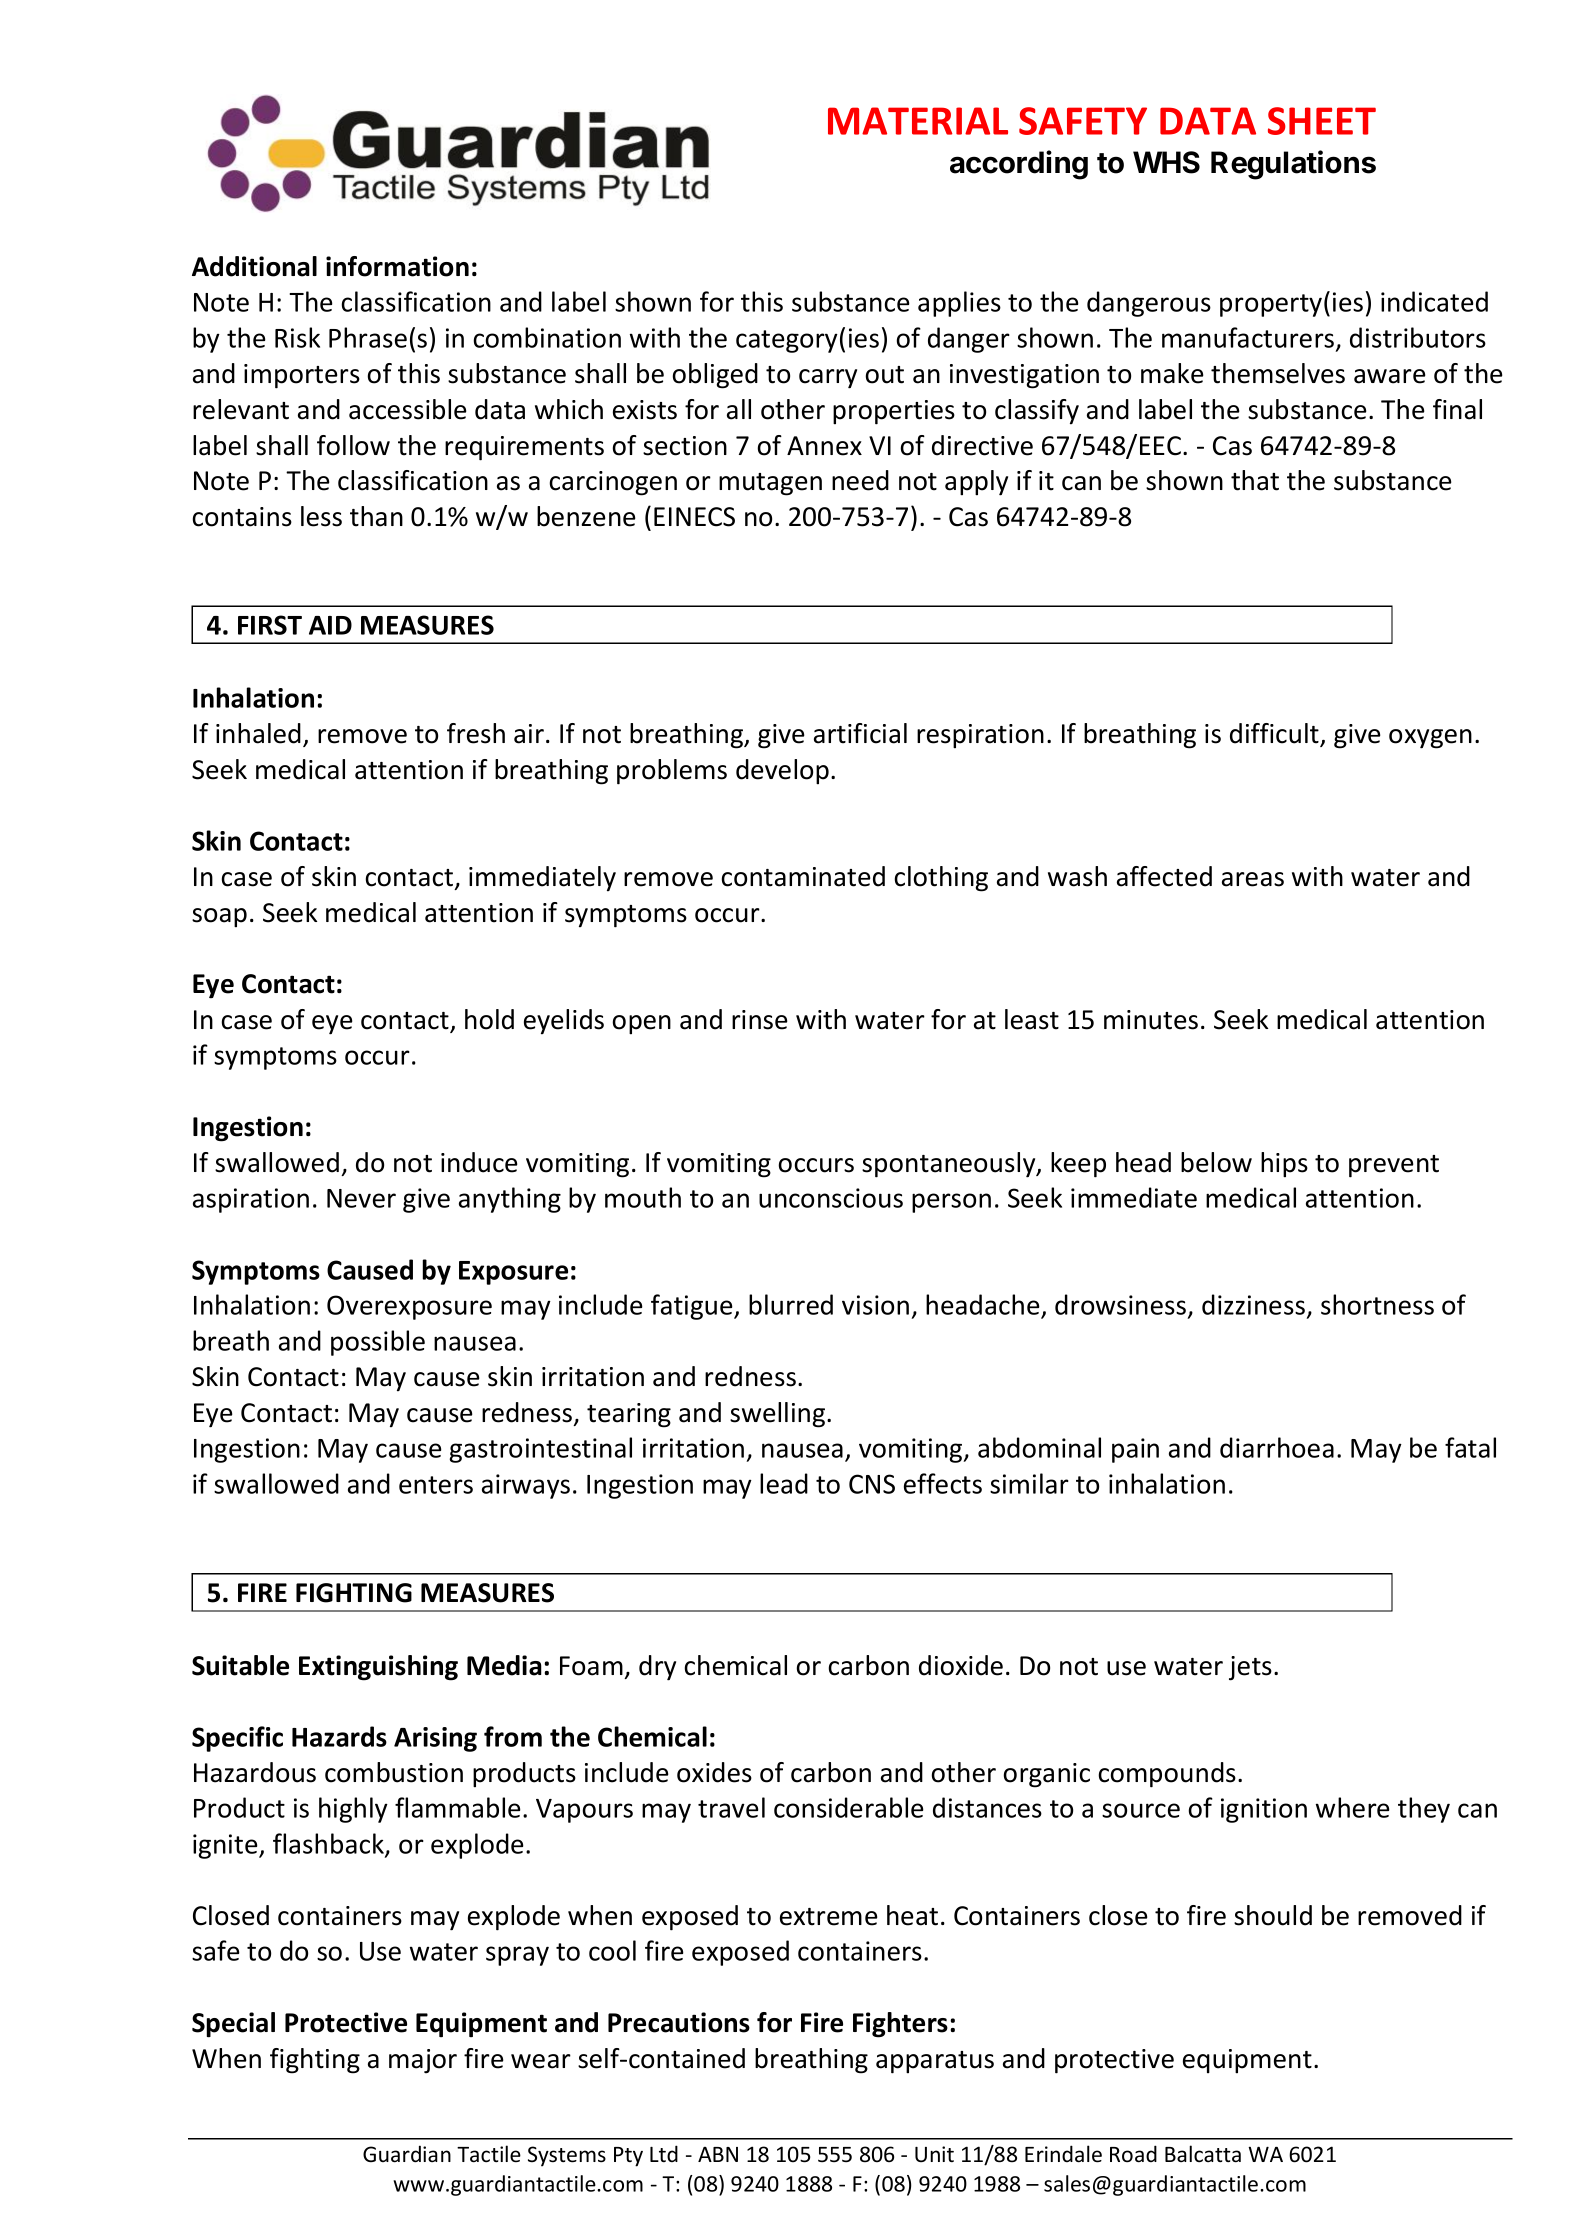 The width and height of the screenshot is (1584, 2240). What do you see at coordinates (378, 1343) in the screenshot?
I see `possible` at bounding box center [378, 1343].
